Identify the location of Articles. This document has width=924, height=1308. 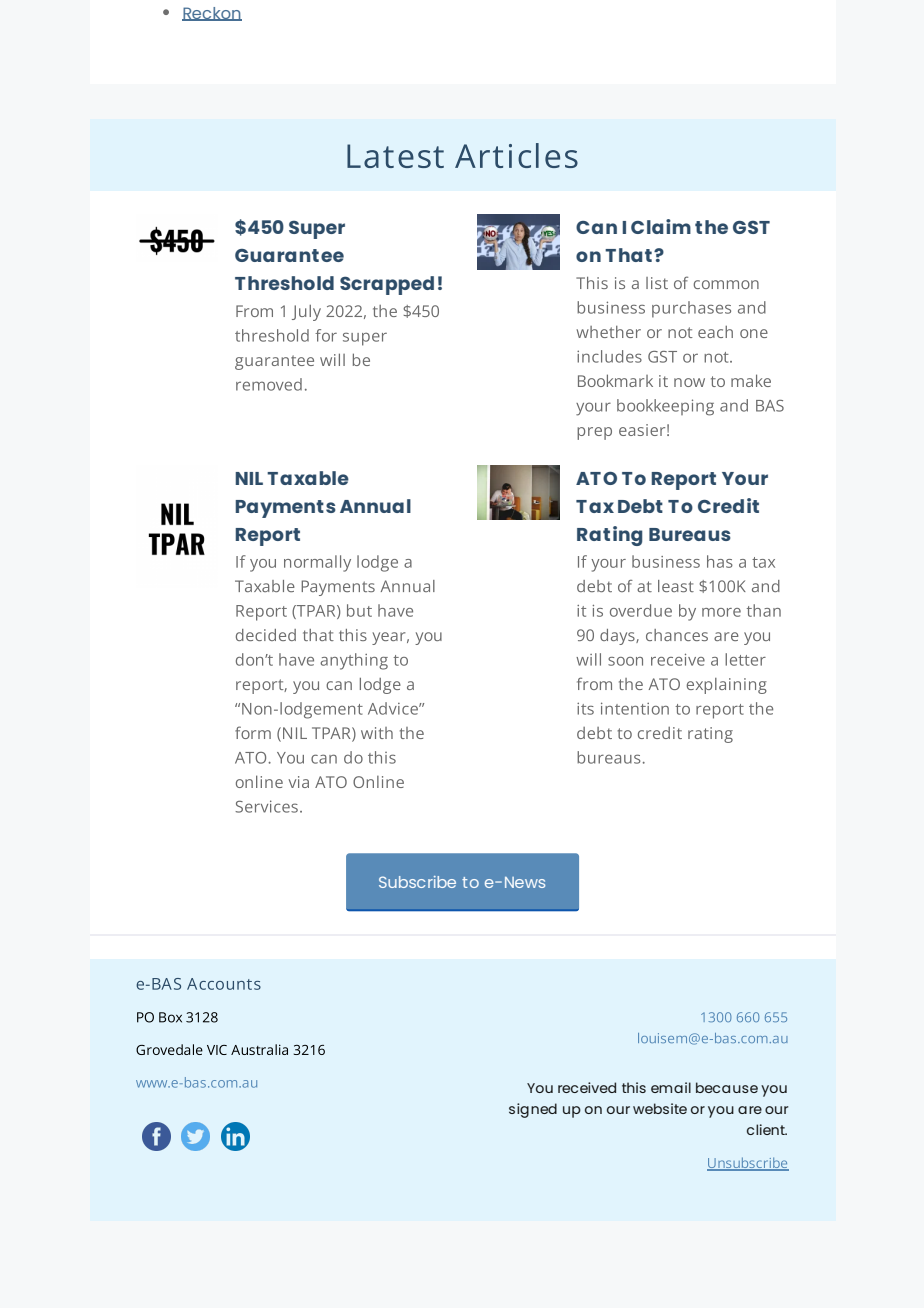
(516, 155).
